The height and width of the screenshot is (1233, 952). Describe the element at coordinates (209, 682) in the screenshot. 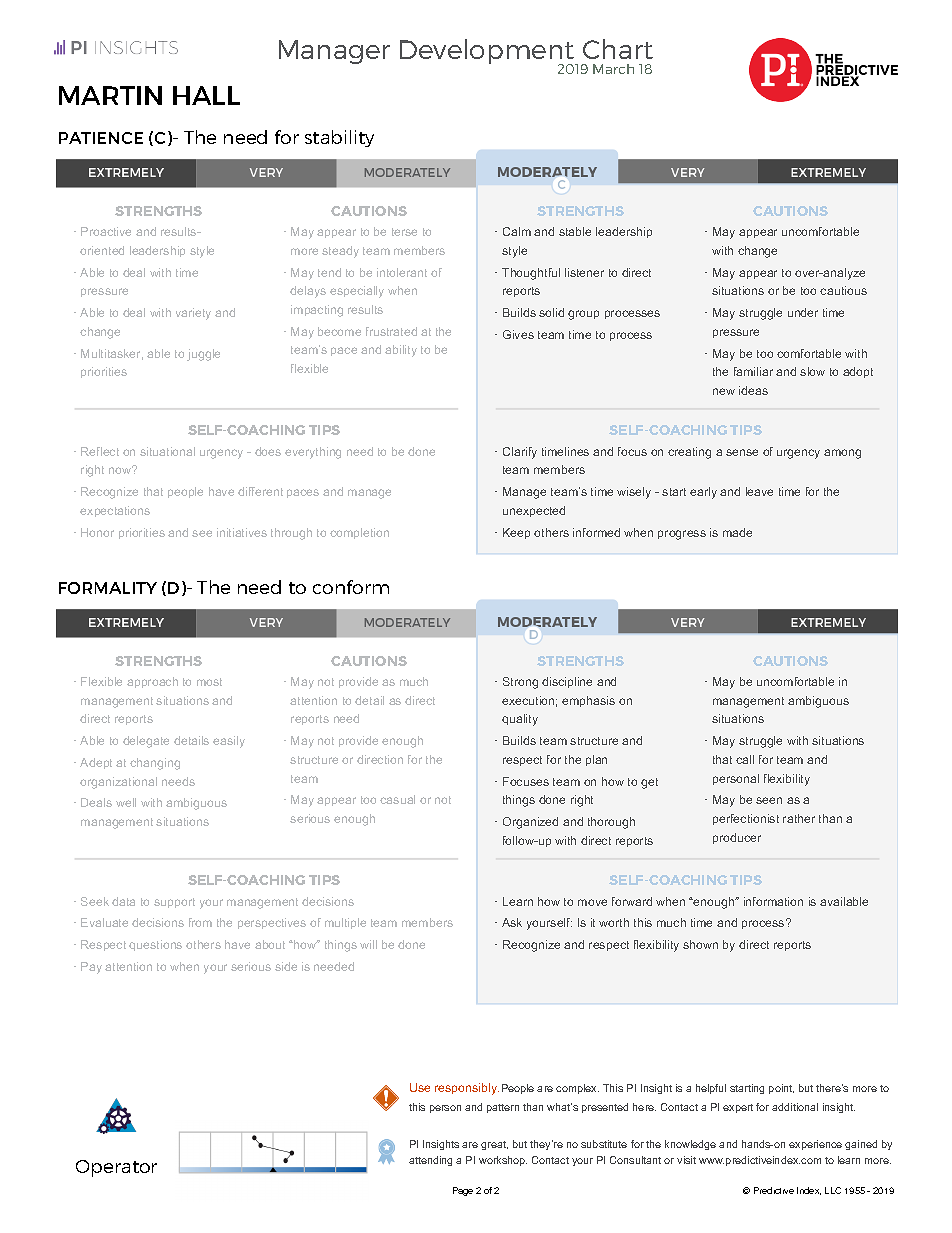

I see `most` at that location.
